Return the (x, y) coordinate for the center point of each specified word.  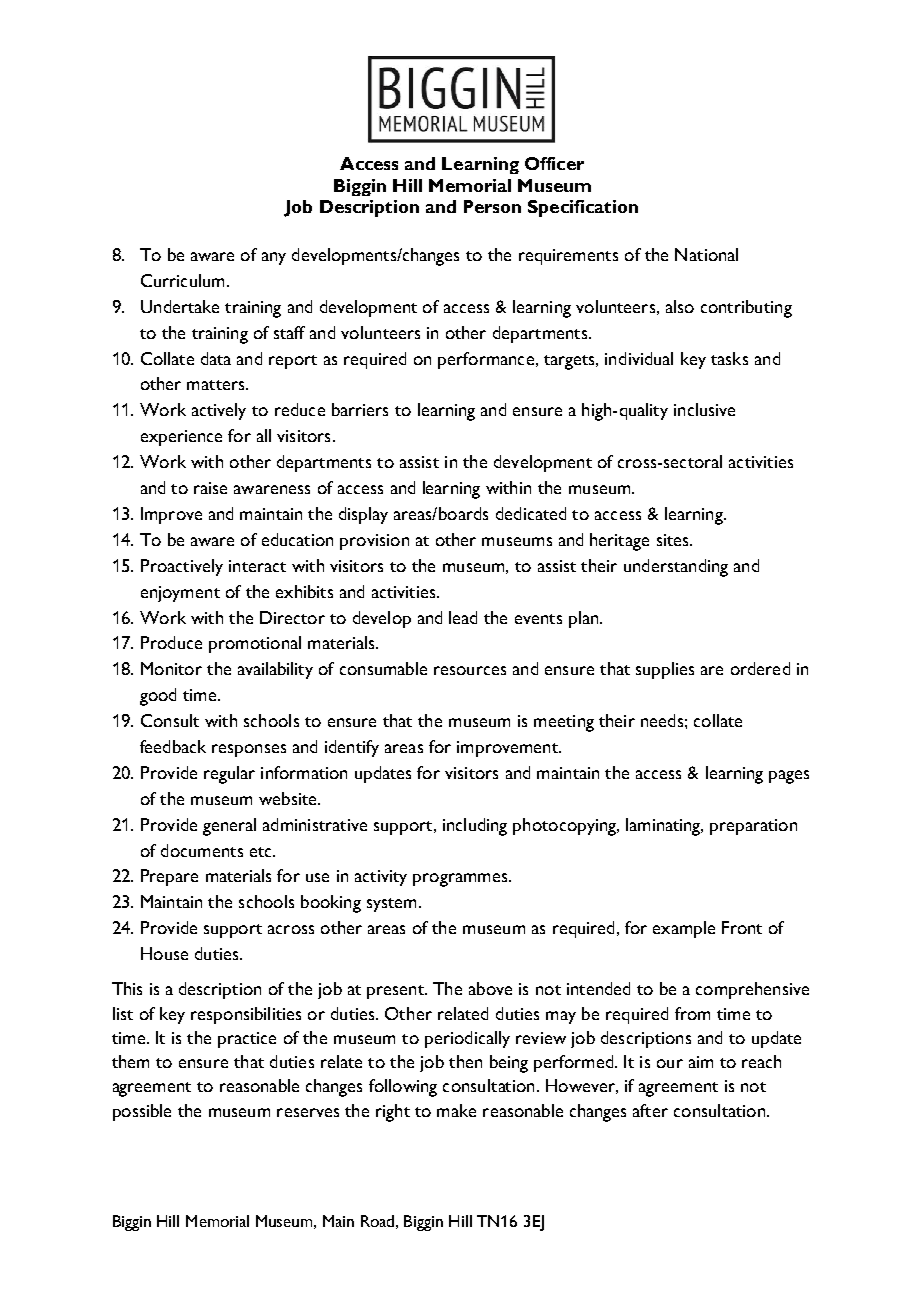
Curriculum (182, 280)
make (456, 1110)
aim (701, 1062)
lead (463, 617)
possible (142, 1112)
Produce (171, 642)
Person (492, 206)
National (706, 254)
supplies (665, 670)
